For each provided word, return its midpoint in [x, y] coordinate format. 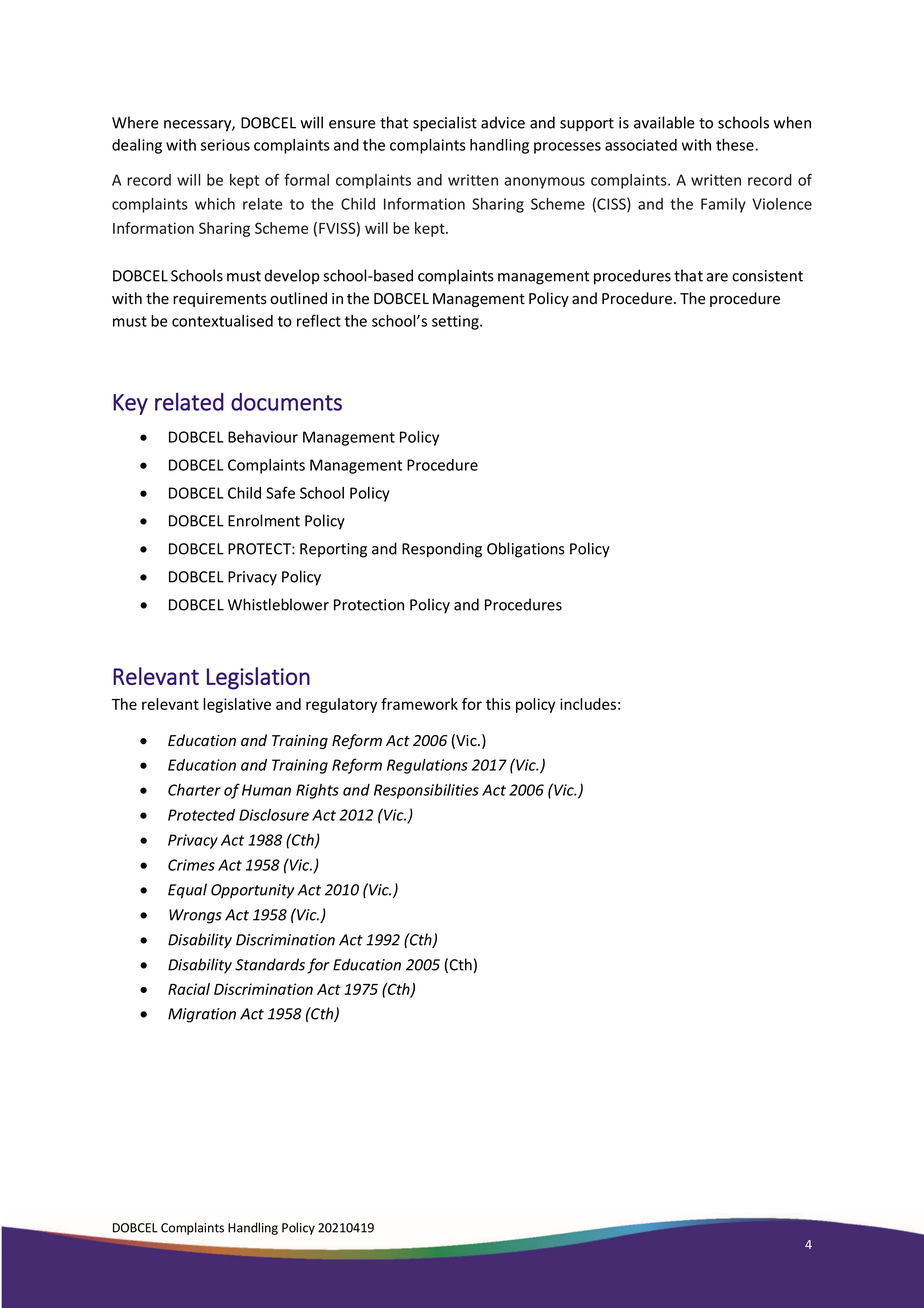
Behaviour [263, 437]
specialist [445, 124]
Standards [270, 964]
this [498, 704]
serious [225, 145]
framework [419, 704]
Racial [189, 989]
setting [456, 322]
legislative [237, 705]
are [717, 277]
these [736, 145]
